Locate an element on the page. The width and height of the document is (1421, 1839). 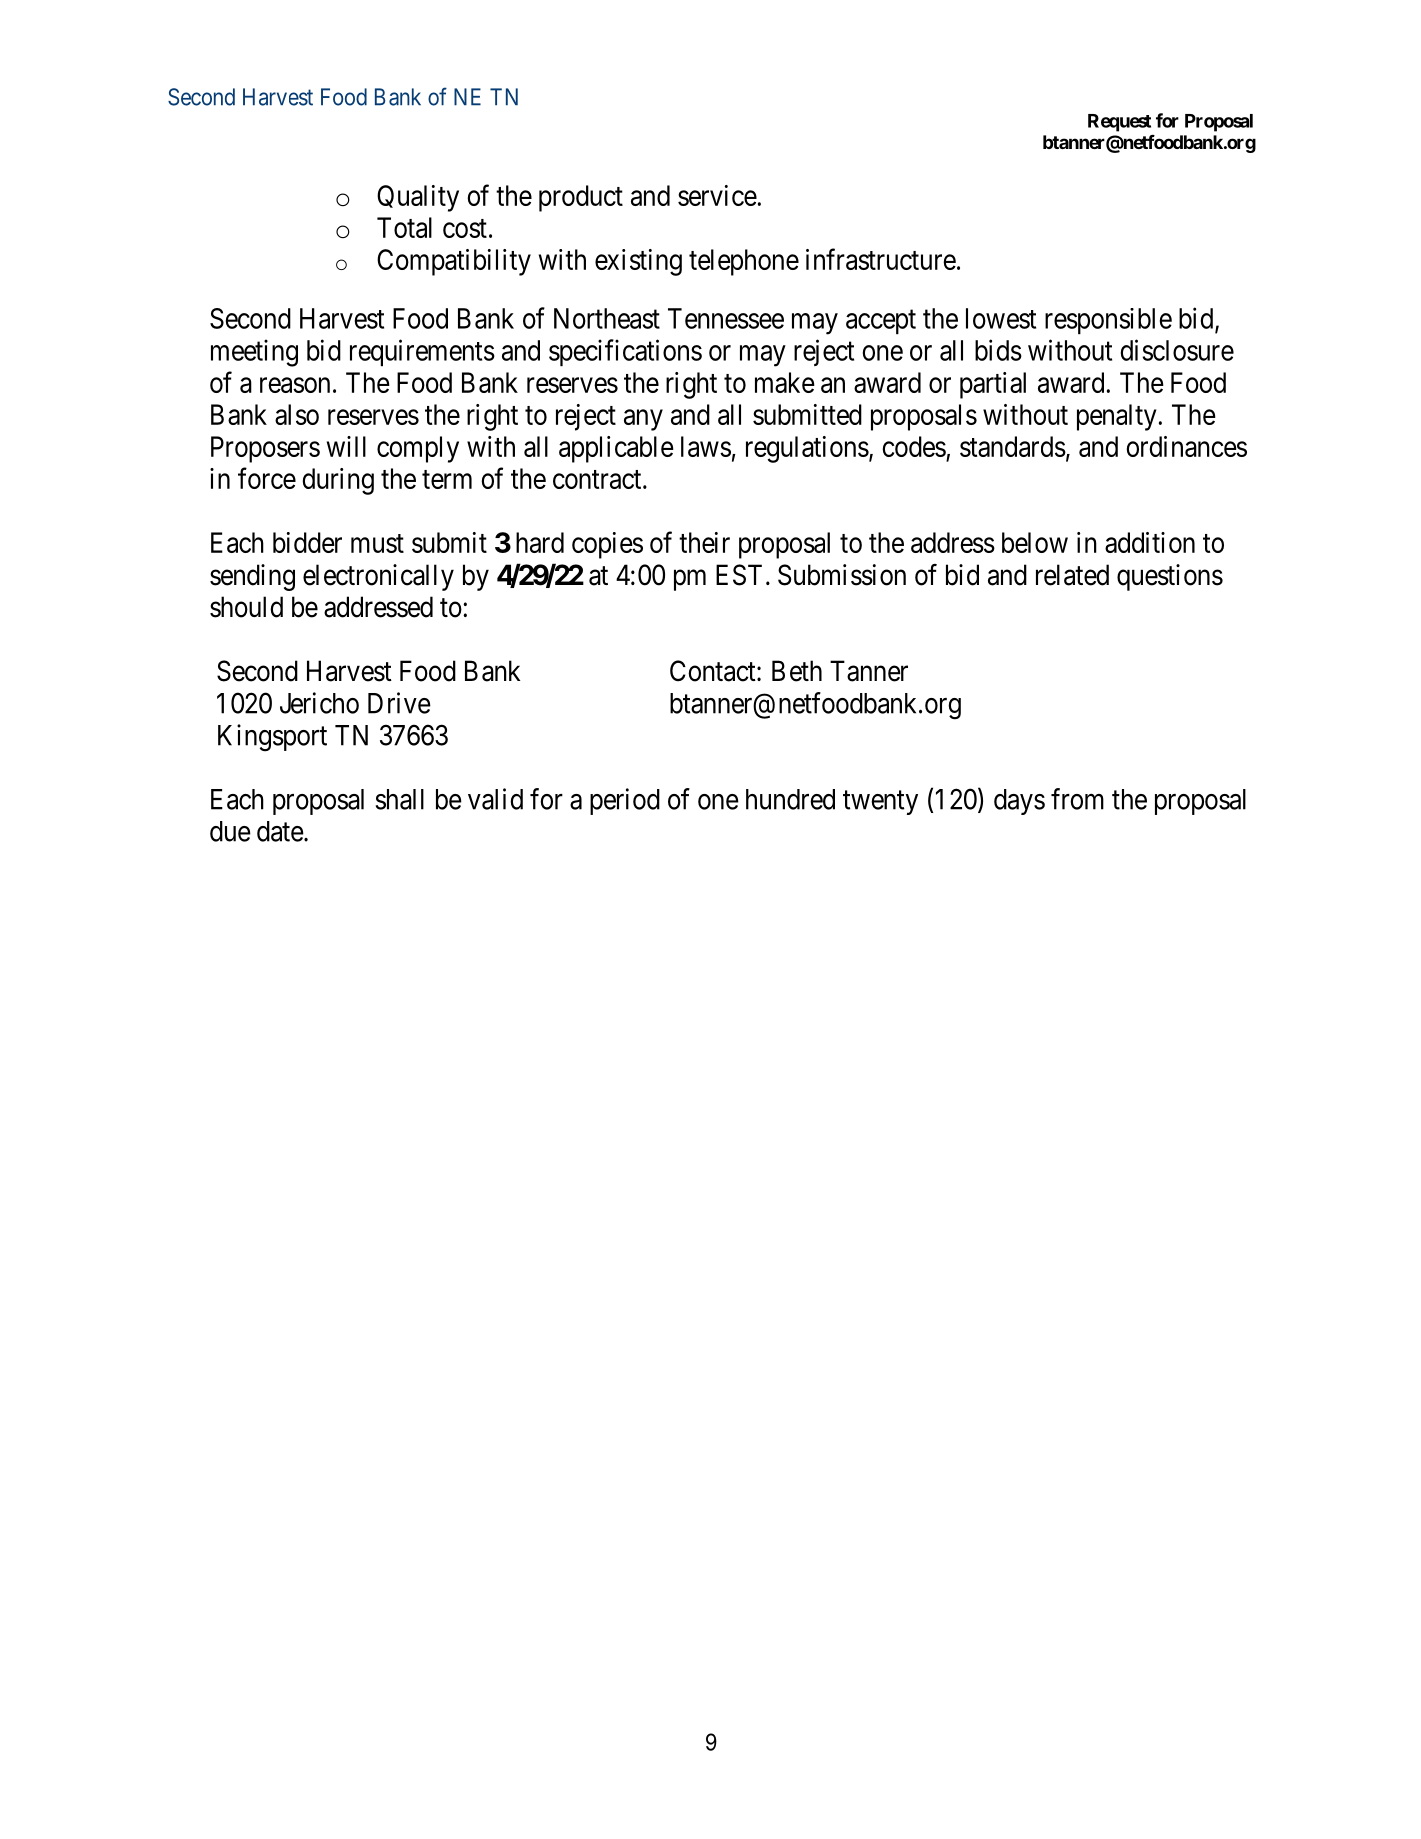
period is located at coordinates (625, 801).
